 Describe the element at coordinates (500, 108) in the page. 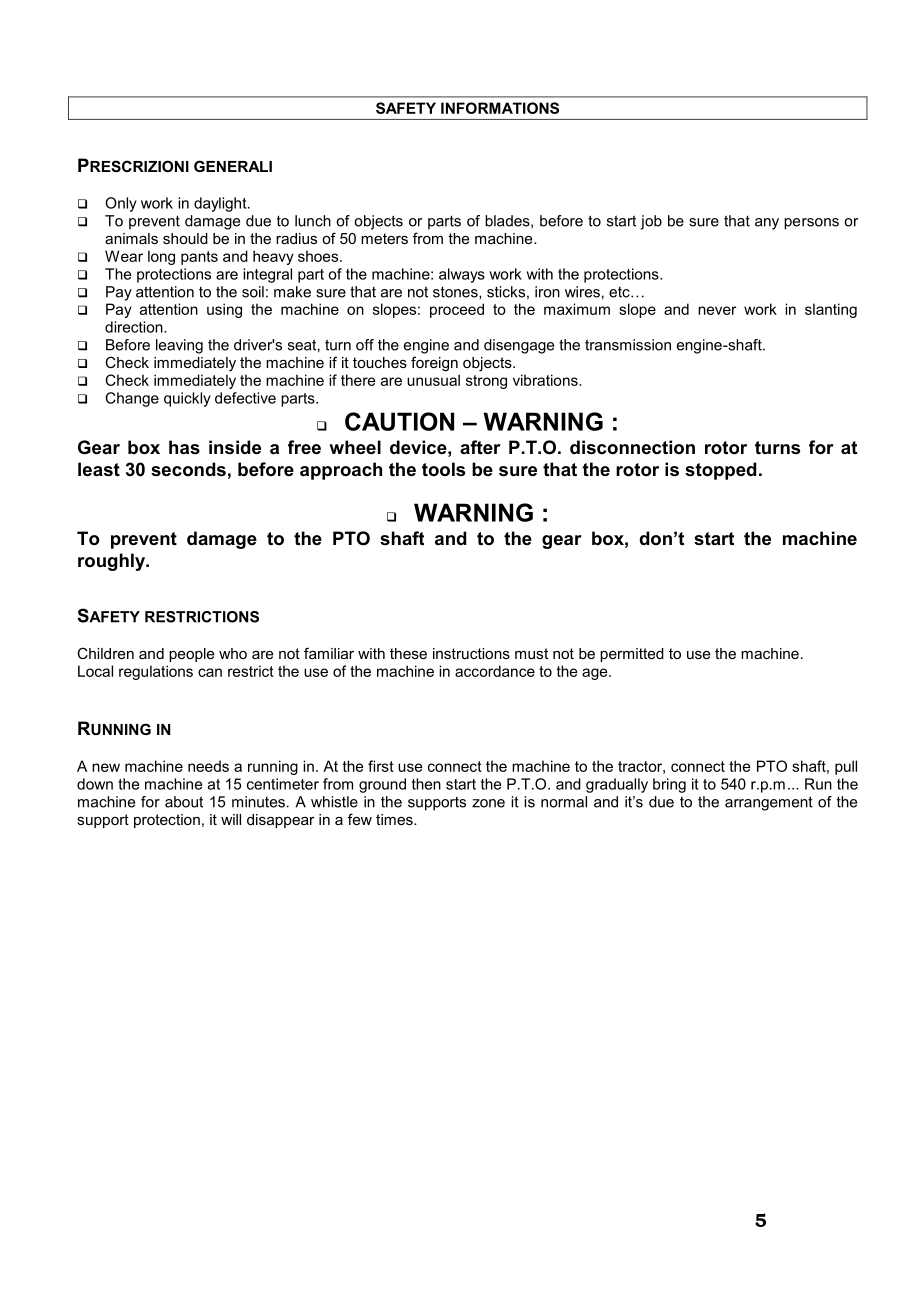

I see `INFORMATIONS` at that location.
